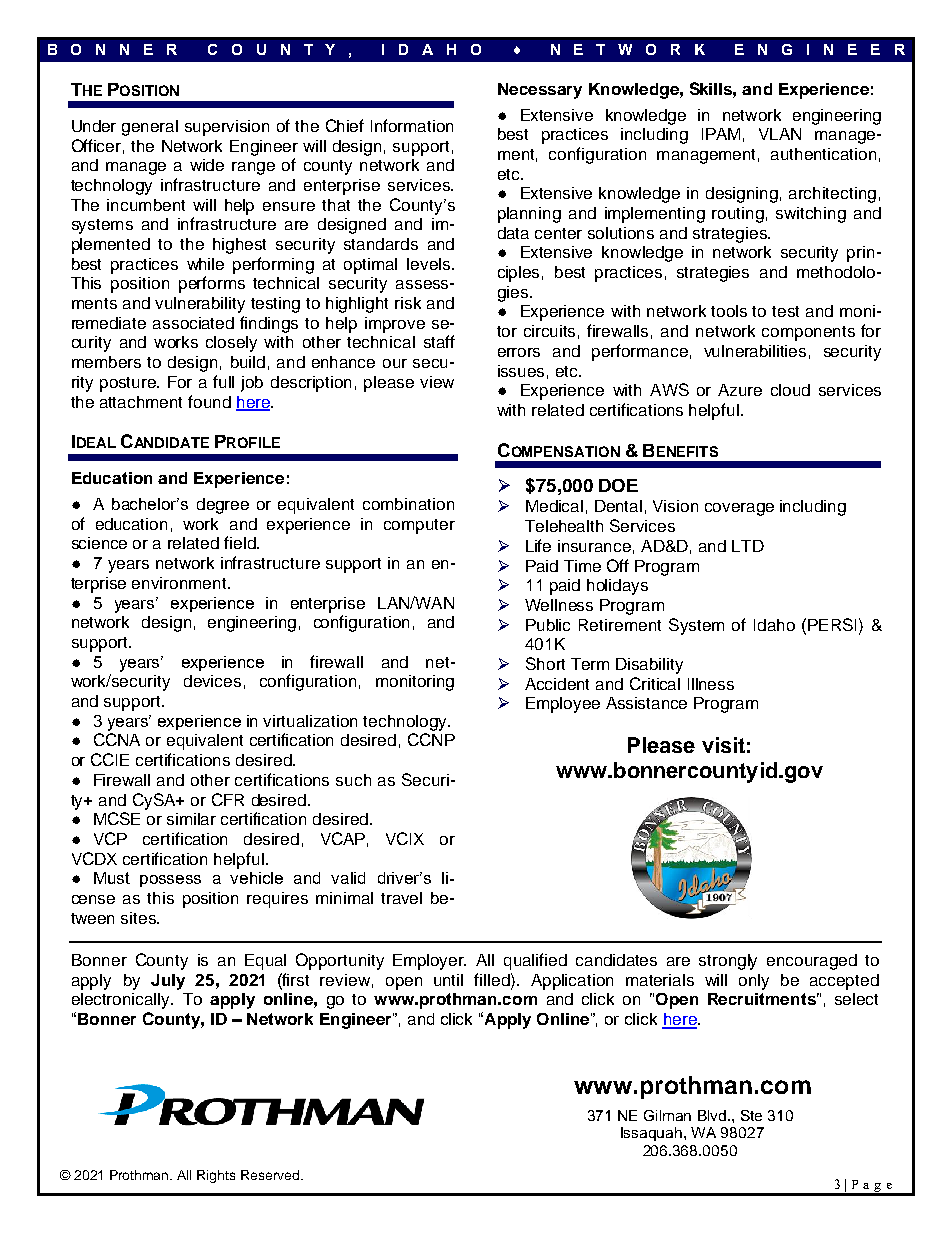 This image has width=952, height=1233. What do you see at coordinates (780, 134) in the image?
I see `VLAN` at bounding box center [780, 134].
